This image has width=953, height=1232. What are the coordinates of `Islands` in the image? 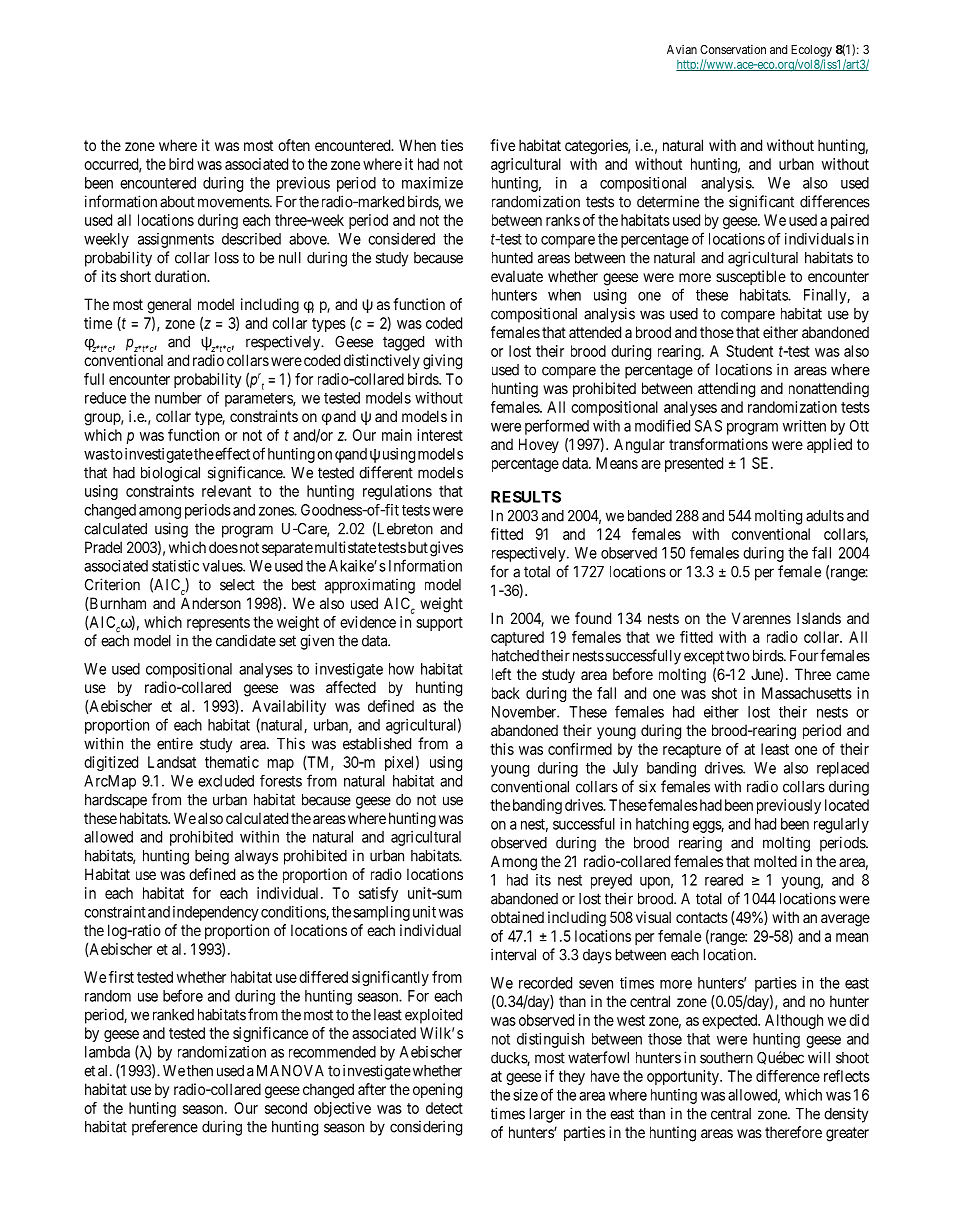 It's located at (819, 618).
